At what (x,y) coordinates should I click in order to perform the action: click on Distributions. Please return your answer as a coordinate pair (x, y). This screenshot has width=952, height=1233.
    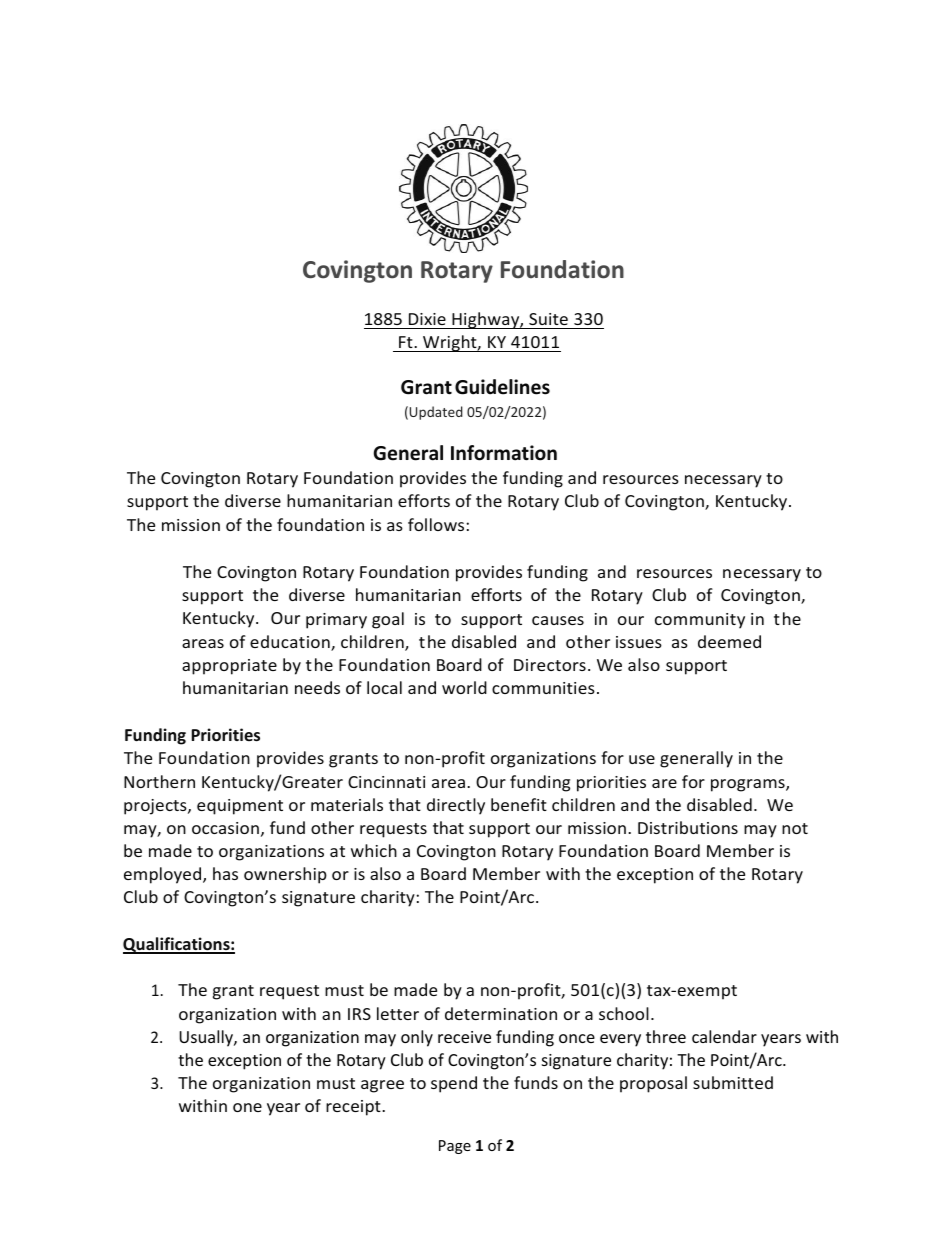
    Looking at the image, I should click on (688, 827).
